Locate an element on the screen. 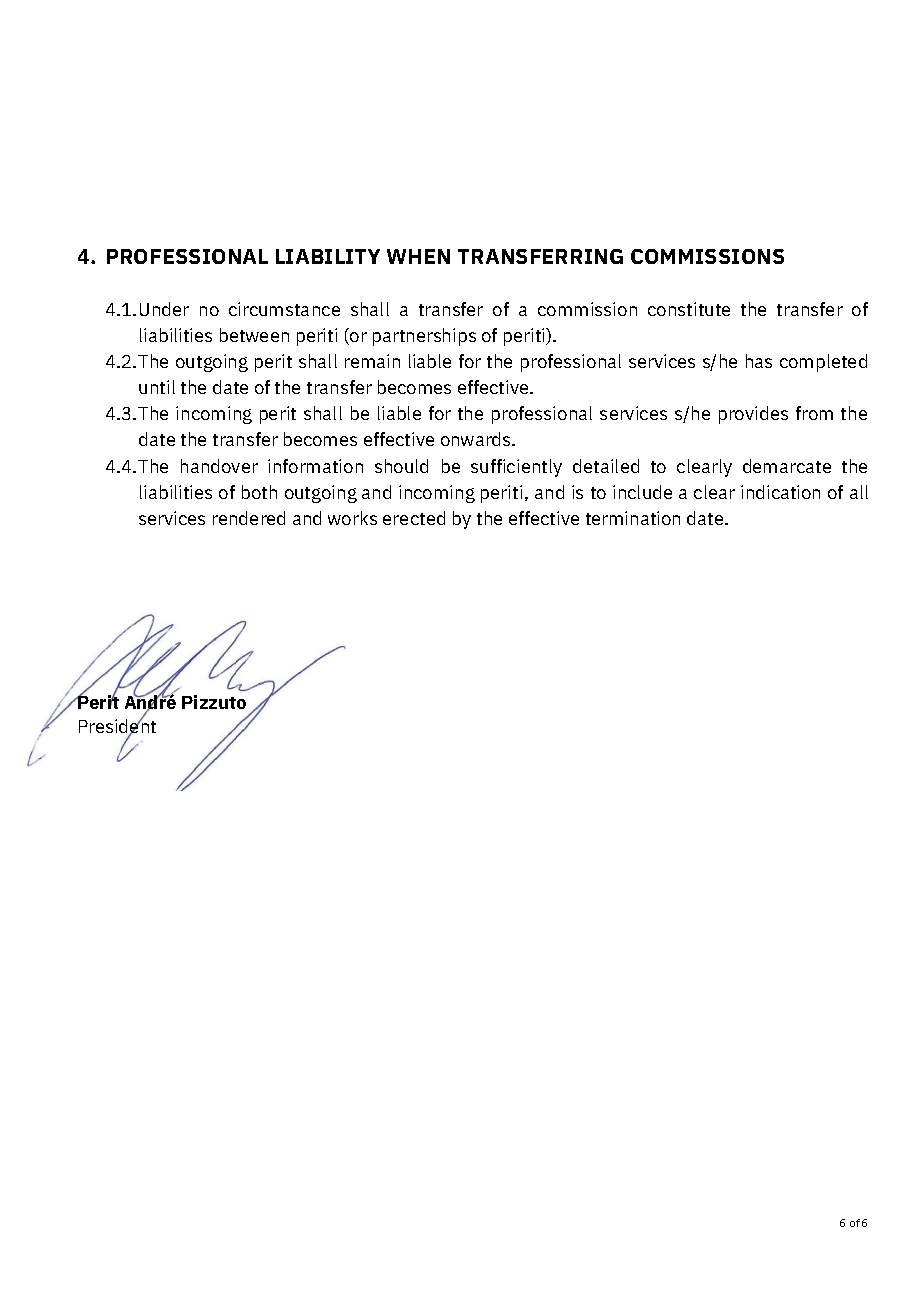 This screenshot has width=924, height=1308. WHEN is located at coordinates (418, 256).
